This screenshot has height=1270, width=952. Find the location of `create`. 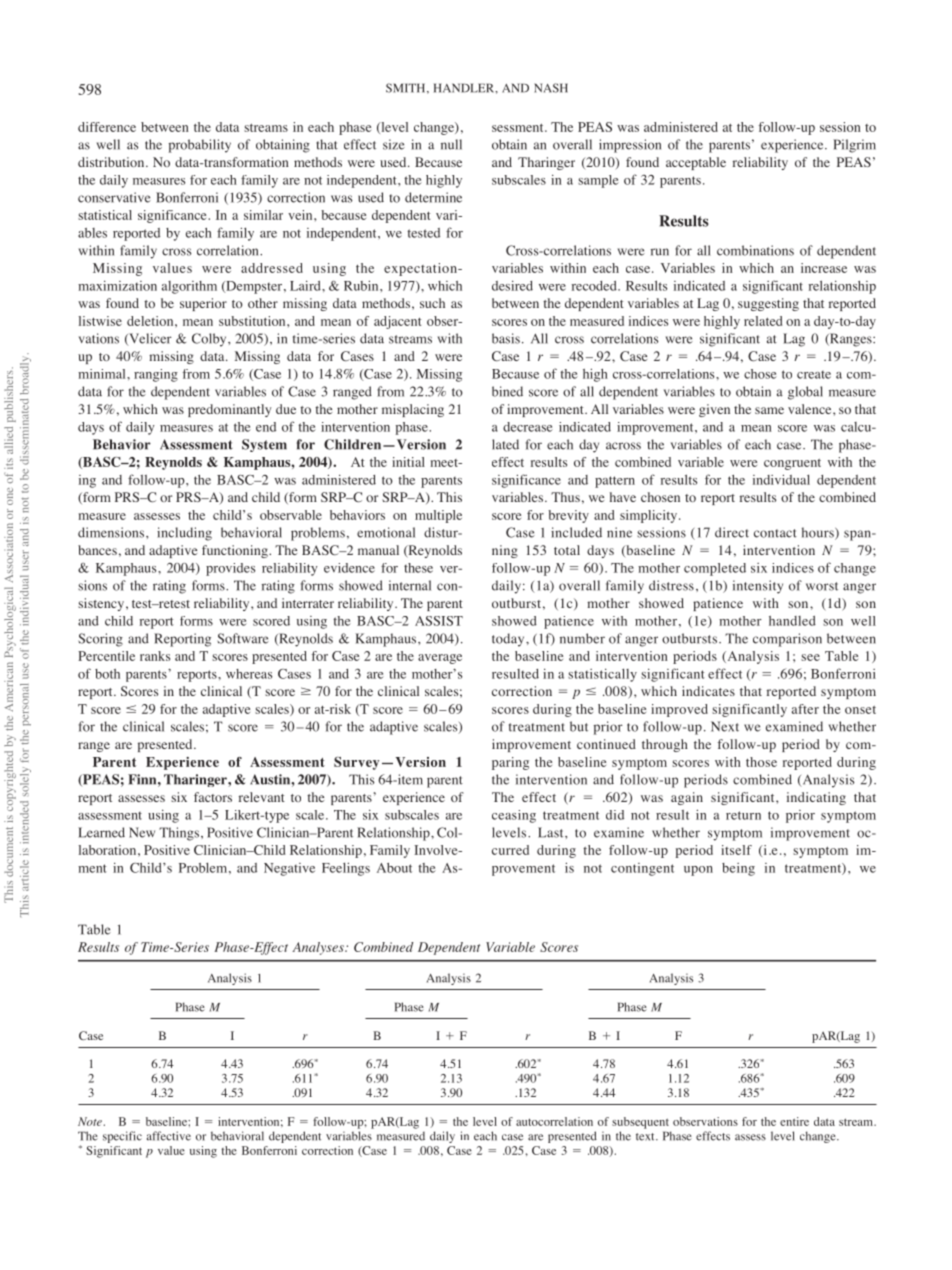

create is located at coordinates (814, 375).
